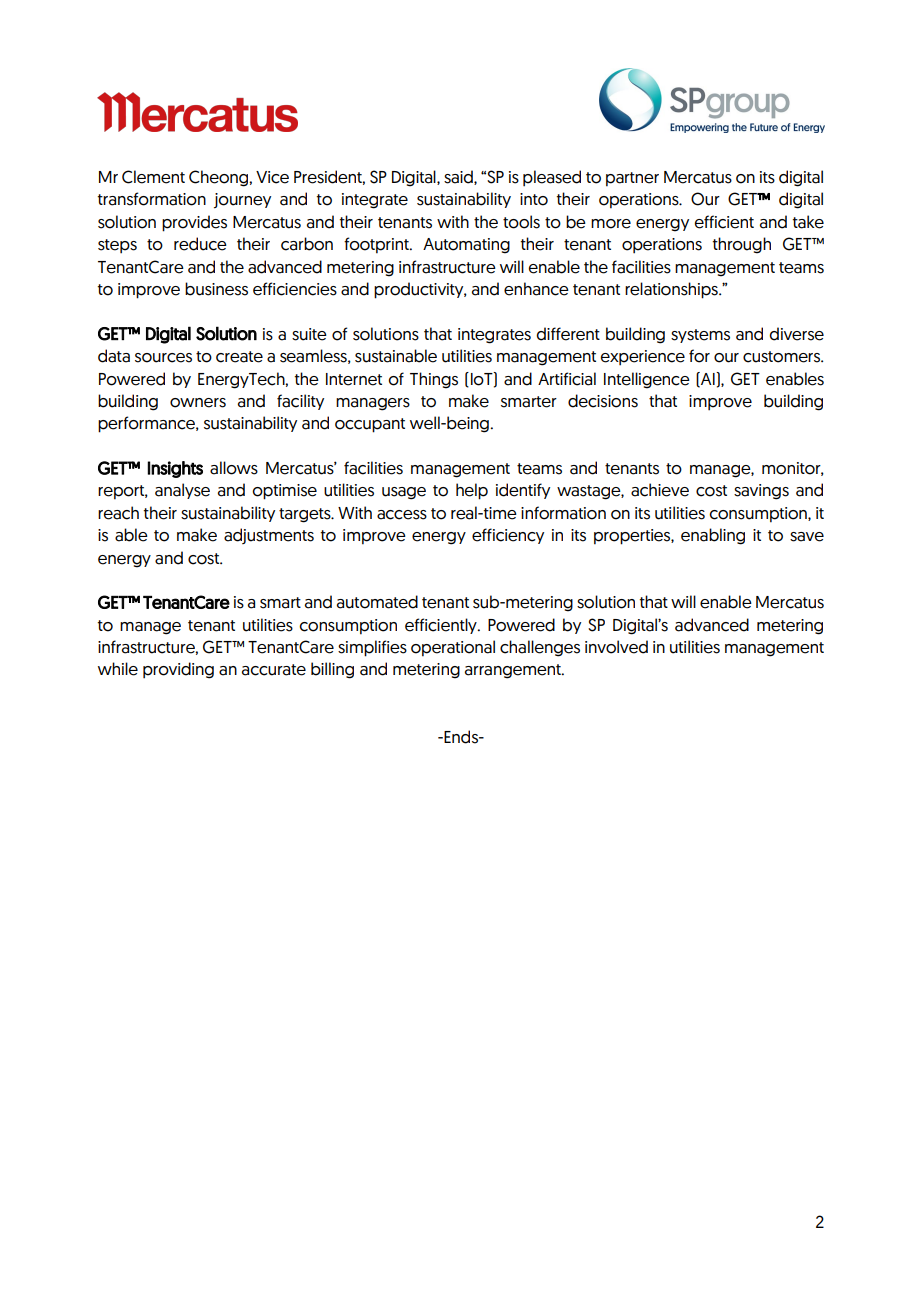  What do you see at coordinates (632, 179) in the screenshot?
I see `partner` at bounding box center [632, 179].
